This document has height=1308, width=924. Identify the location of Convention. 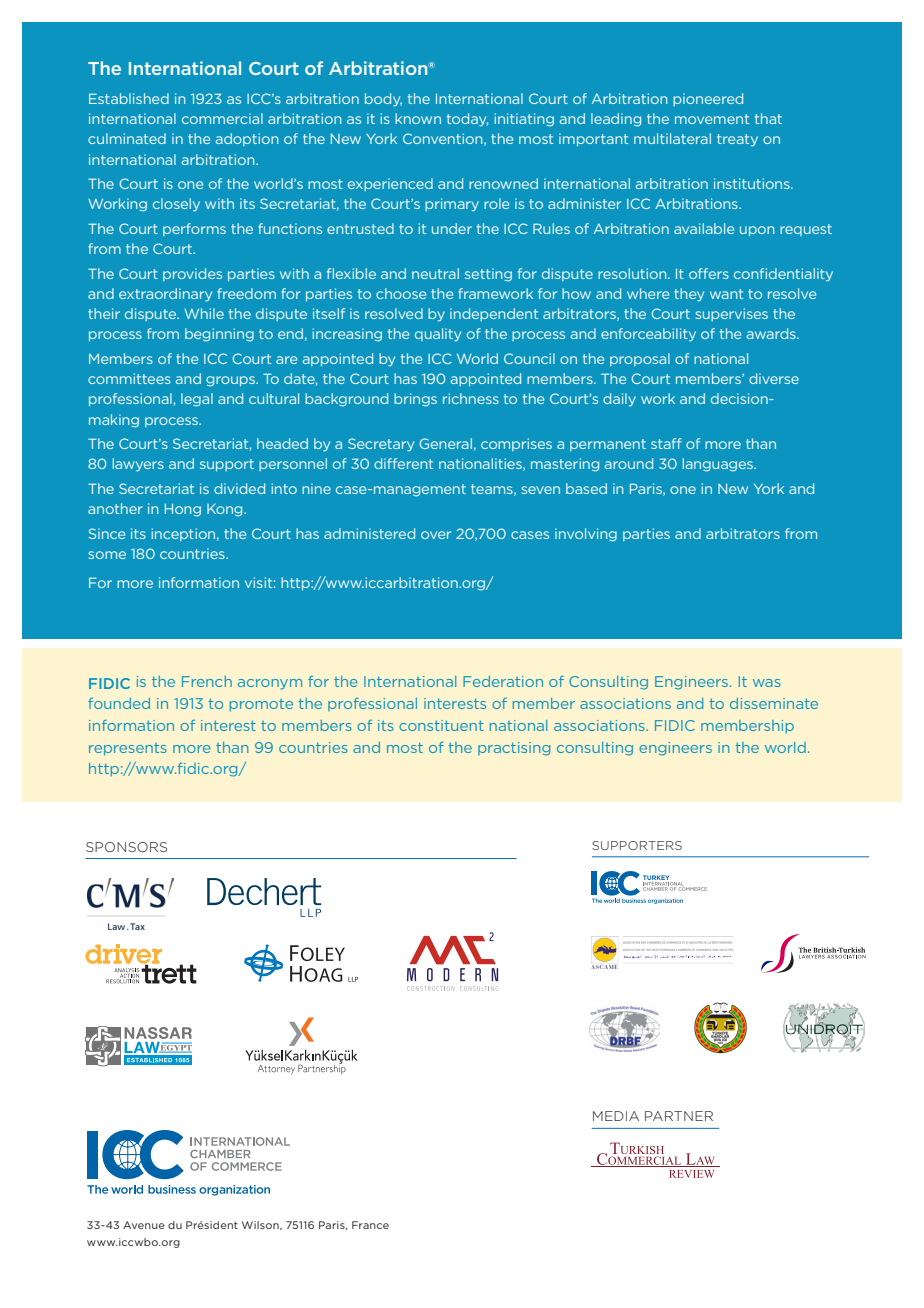
(444, 139).
